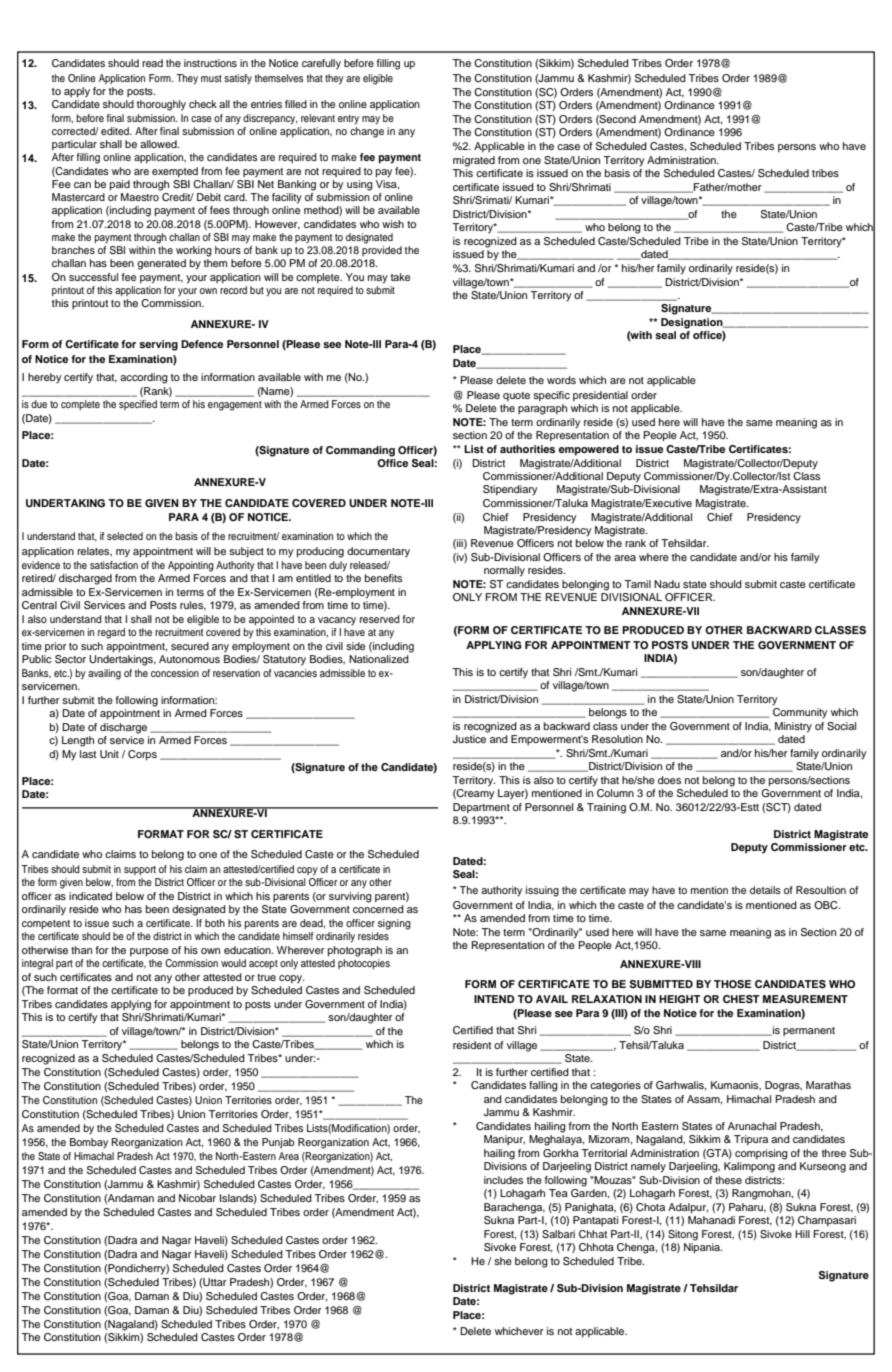 This screenshot has height=1372, width=892. I want to click on change, so click(367, 132).
